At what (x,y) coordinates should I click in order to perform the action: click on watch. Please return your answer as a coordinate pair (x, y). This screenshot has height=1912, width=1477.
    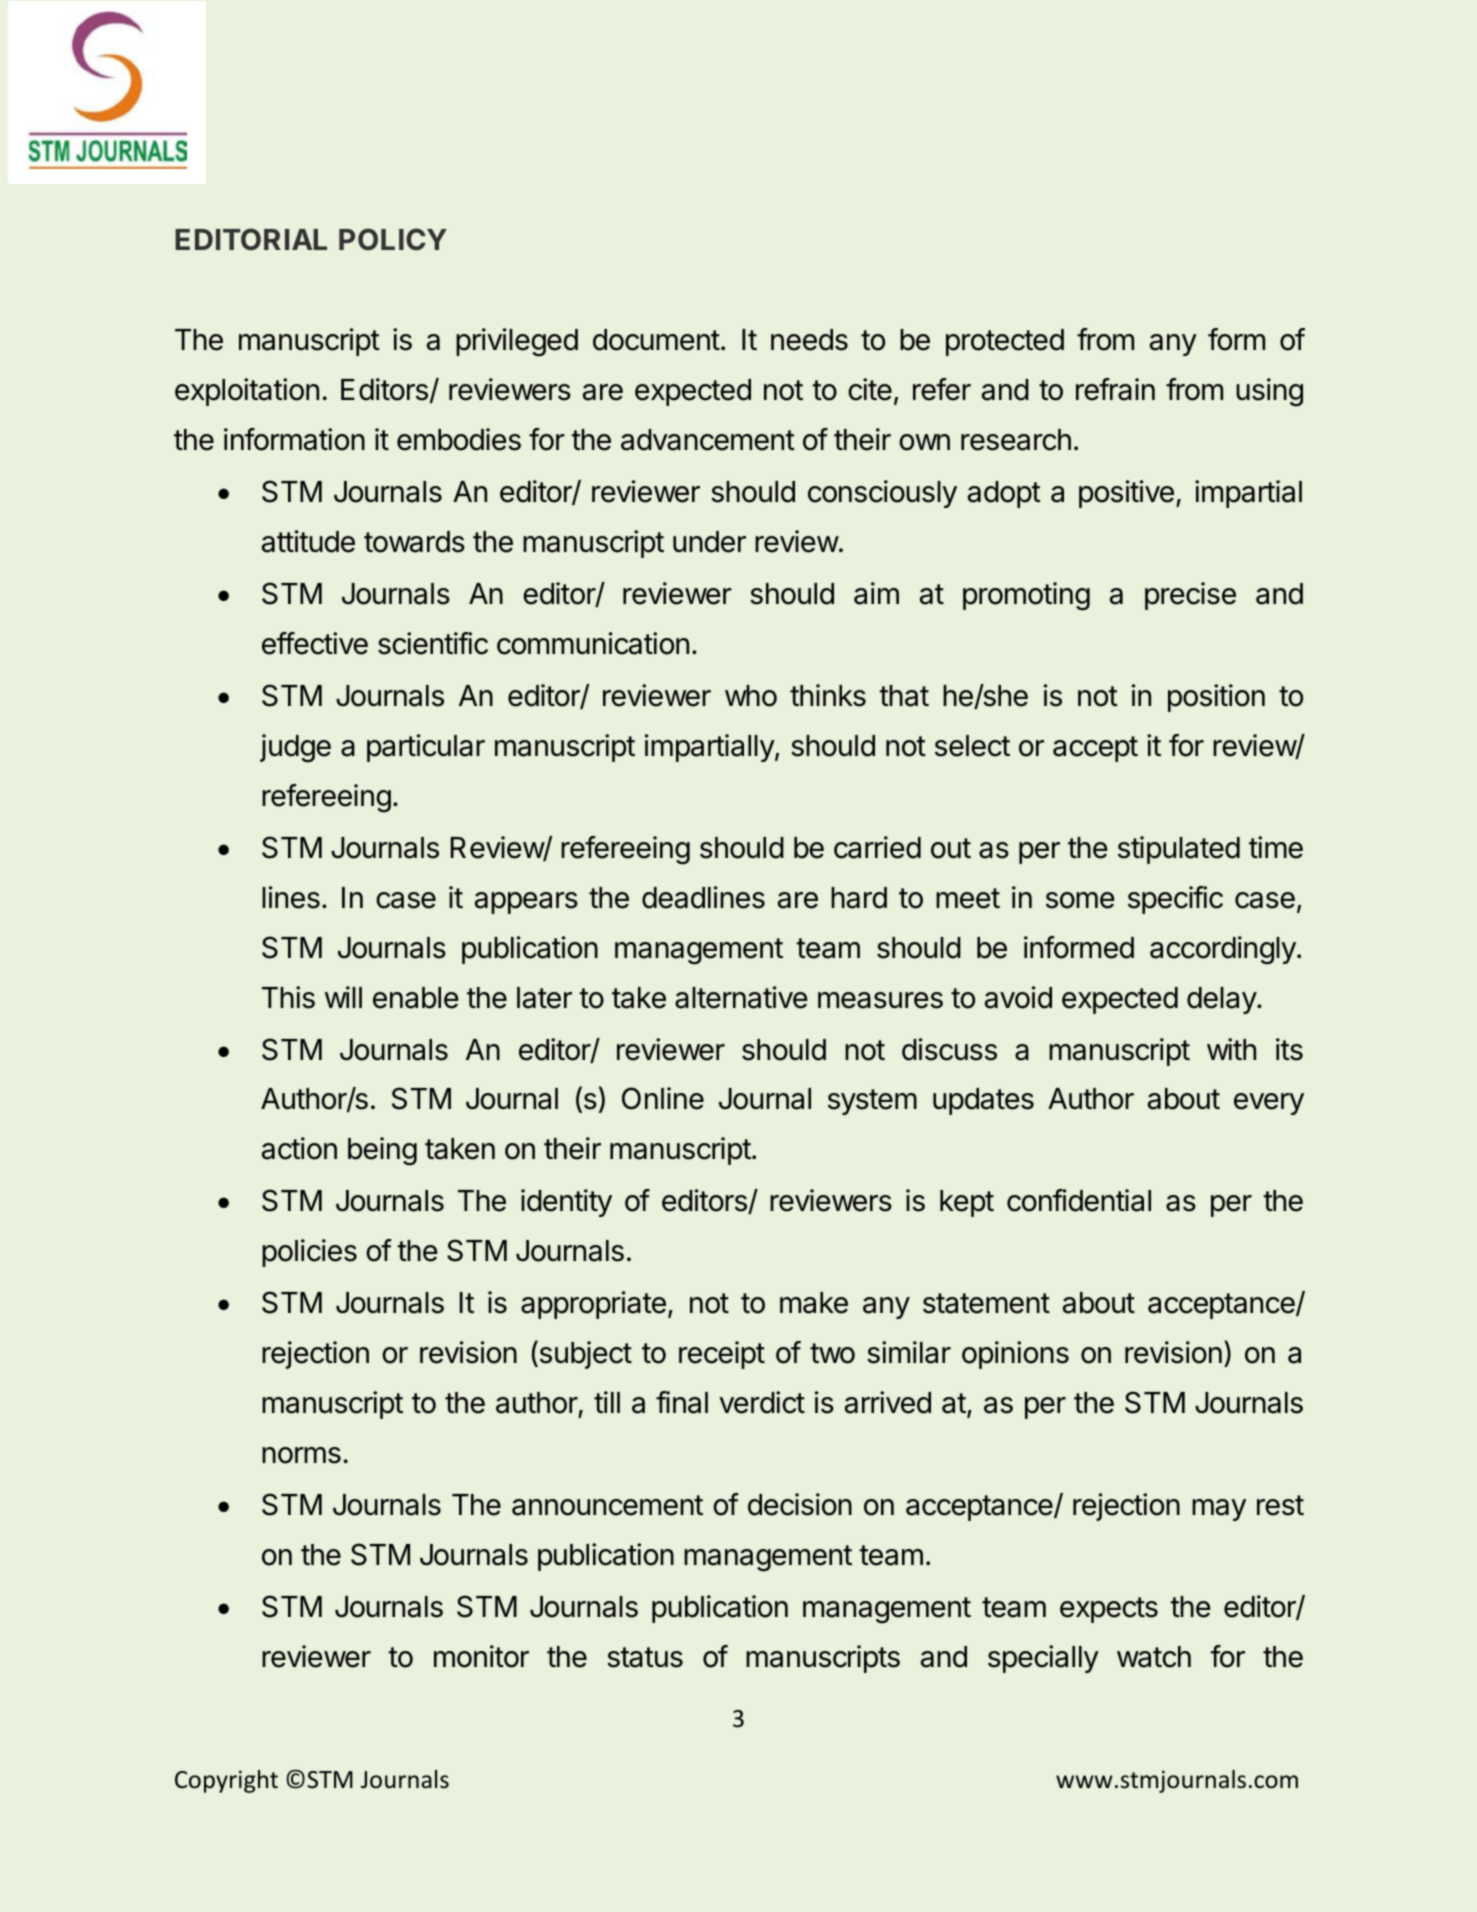
    Looking at the image, I should click on (1154, 1657).
